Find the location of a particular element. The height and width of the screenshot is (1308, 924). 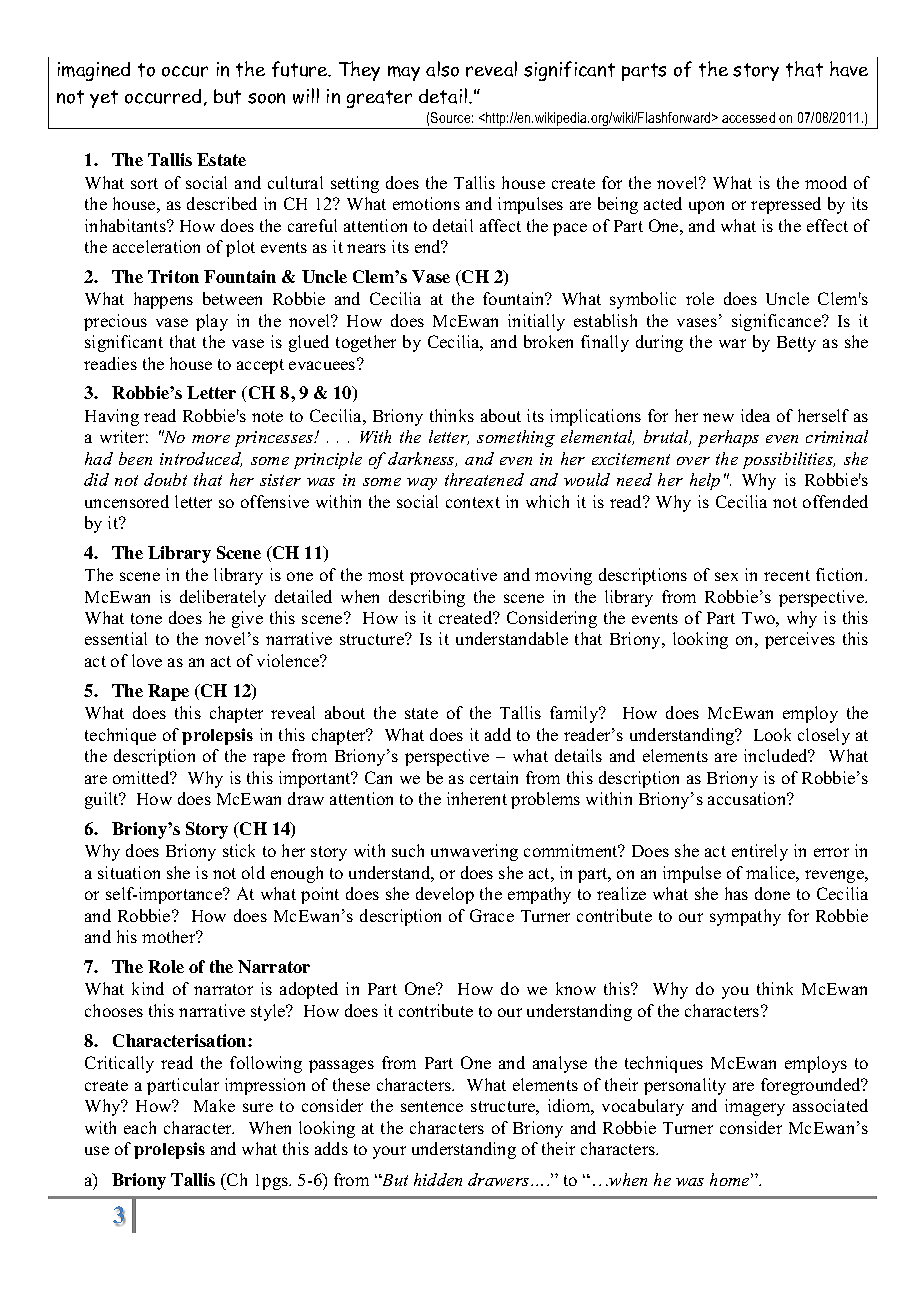

omitted is located at coordinates (142, 777).
